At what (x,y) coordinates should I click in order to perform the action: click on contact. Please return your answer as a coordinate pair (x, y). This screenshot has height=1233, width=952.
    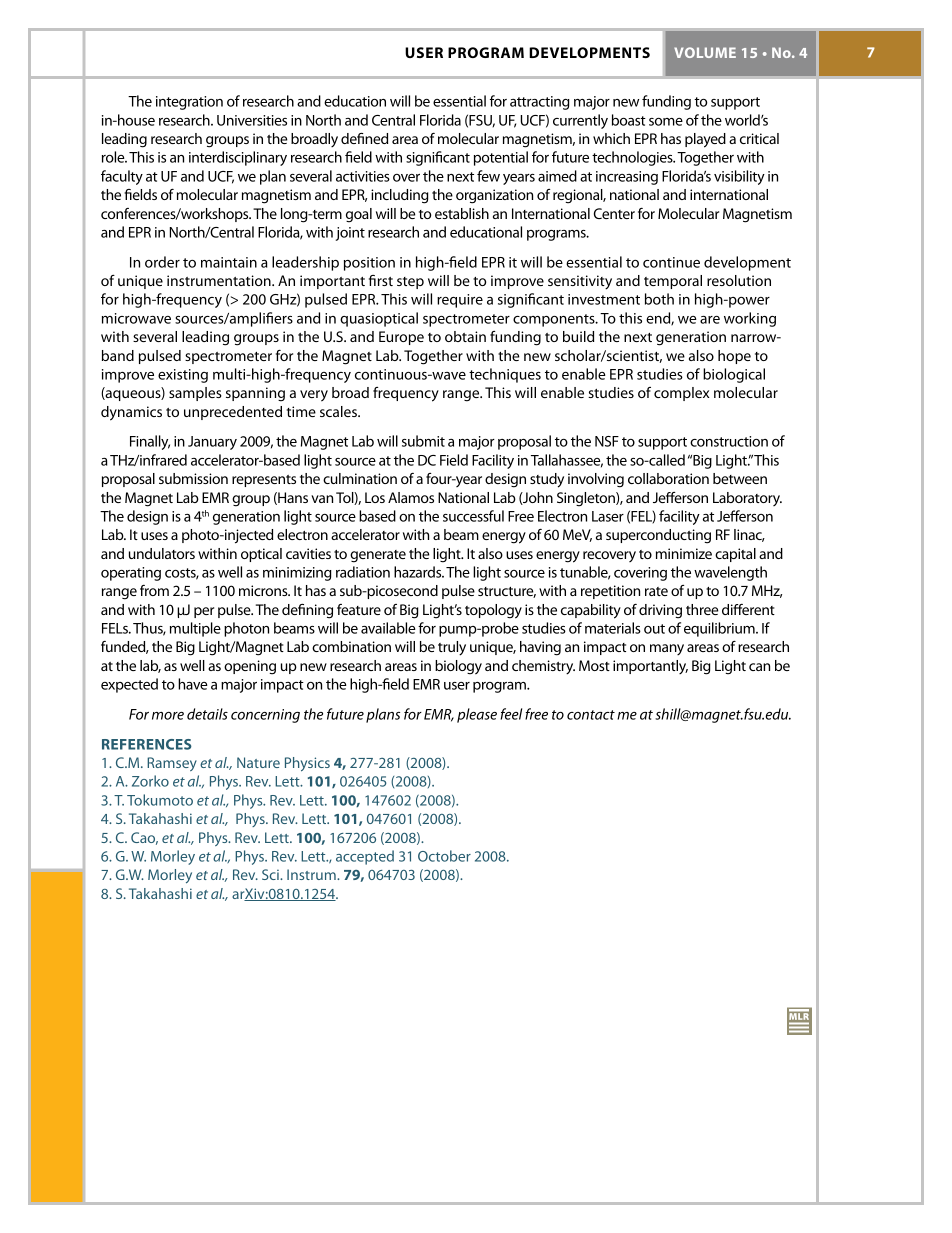
    Looking at the image, I should click on (591, 715).
